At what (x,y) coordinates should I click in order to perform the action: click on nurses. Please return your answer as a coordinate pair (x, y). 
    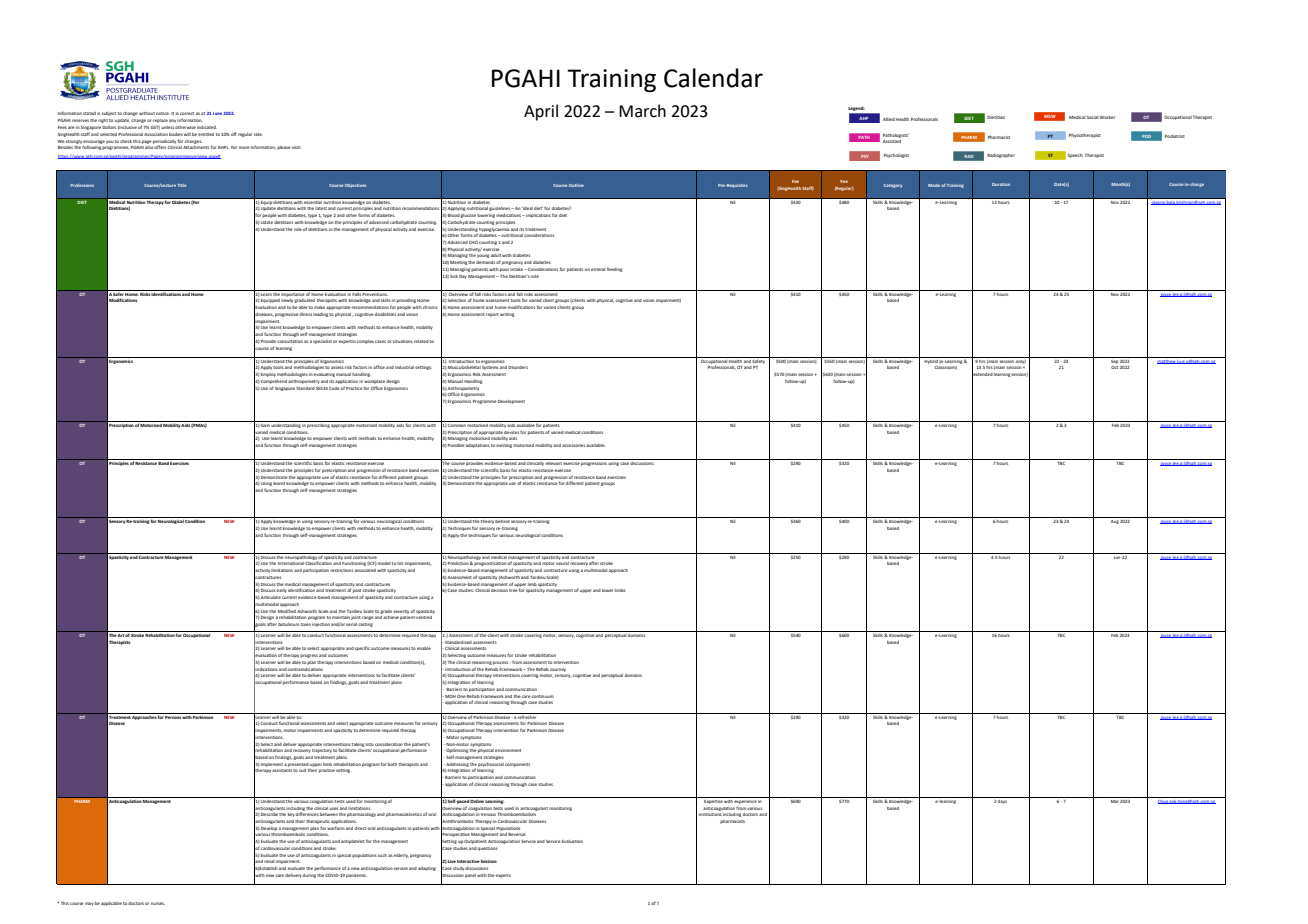
    Looking at the image, I should click on (158, 903).
